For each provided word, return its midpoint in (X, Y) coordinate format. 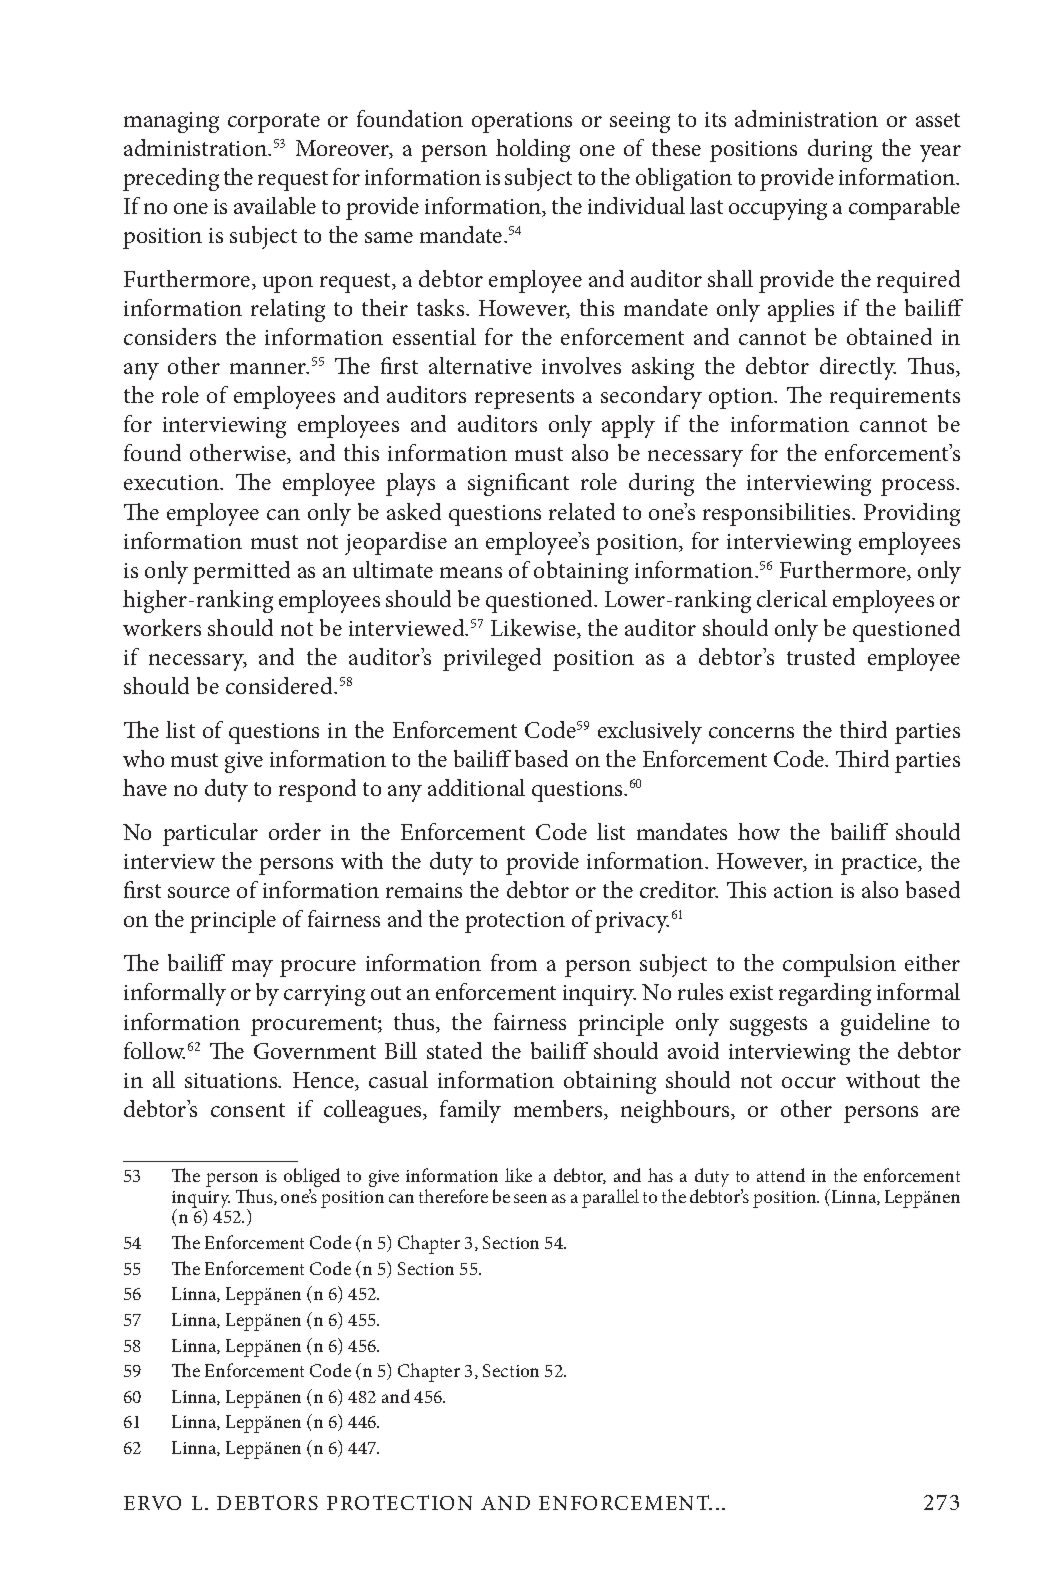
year (940, 153)
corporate (274, 123)
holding (533, 150)
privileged (492, 659)
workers (162, 627)
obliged (312, 1179)
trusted (821, 656)
